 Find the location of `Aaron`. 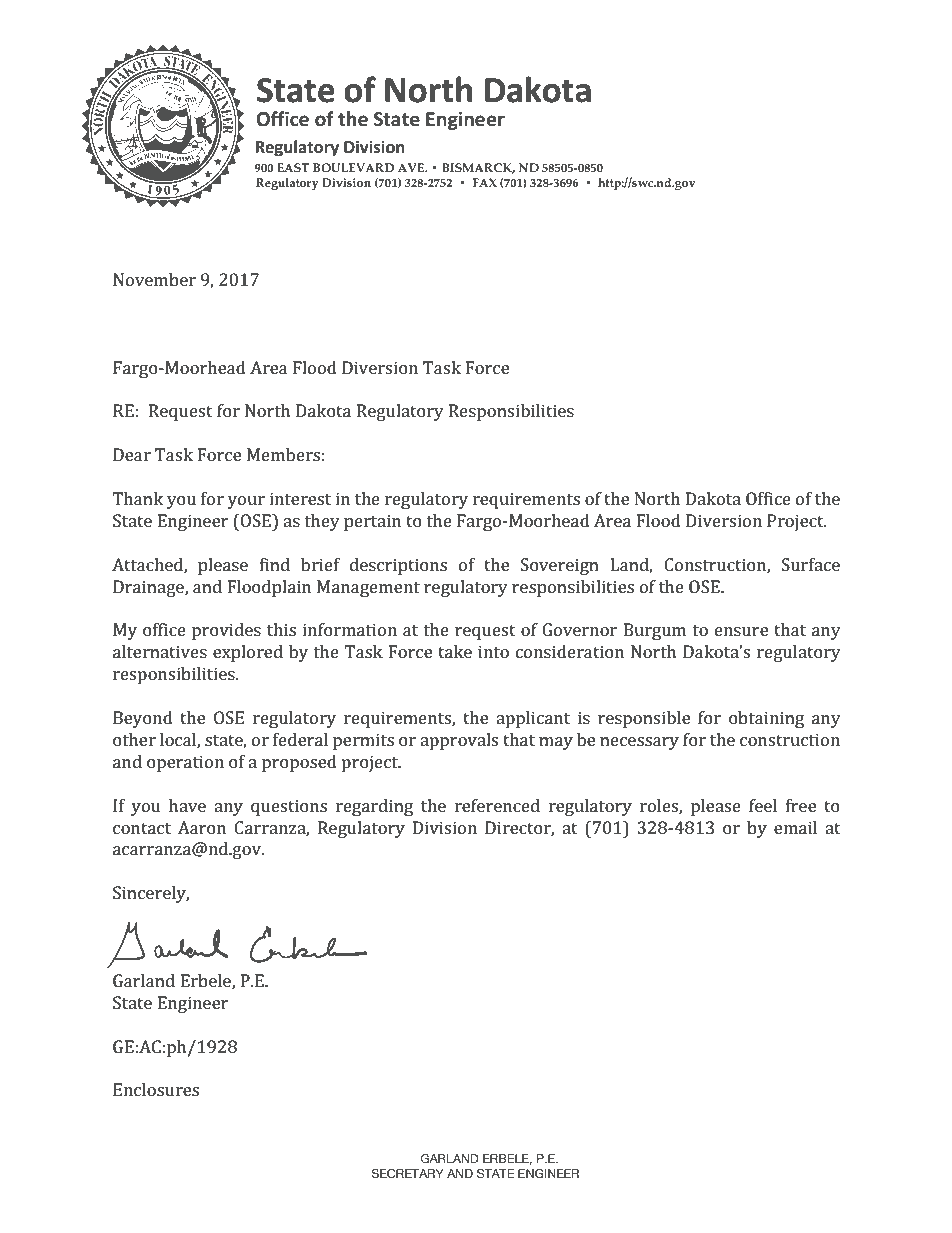

Aaron is located at coordinates (202, 827).
